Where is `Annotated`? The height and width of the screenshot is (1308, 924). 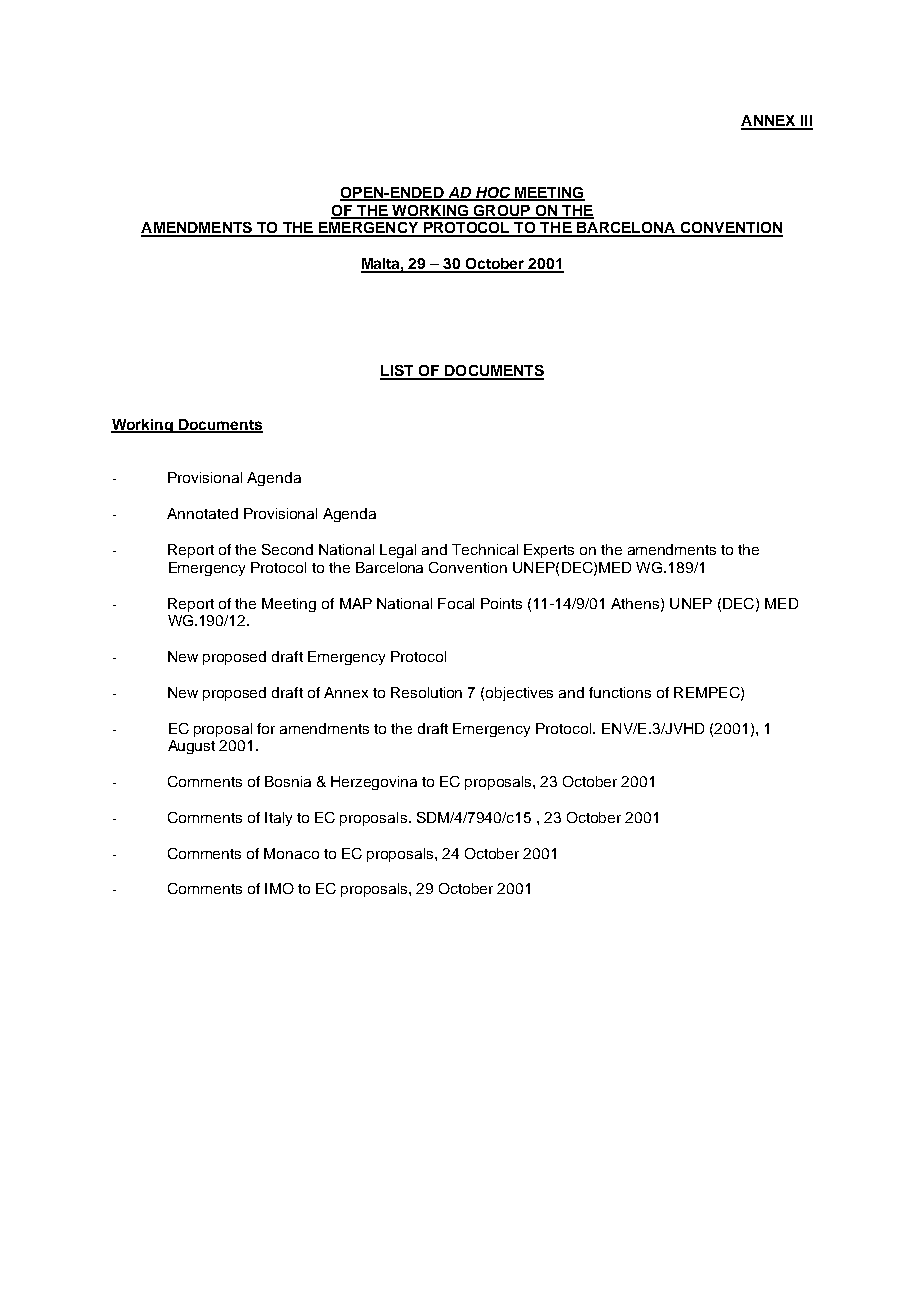
Annotated is located at coordinates (202, 513).
